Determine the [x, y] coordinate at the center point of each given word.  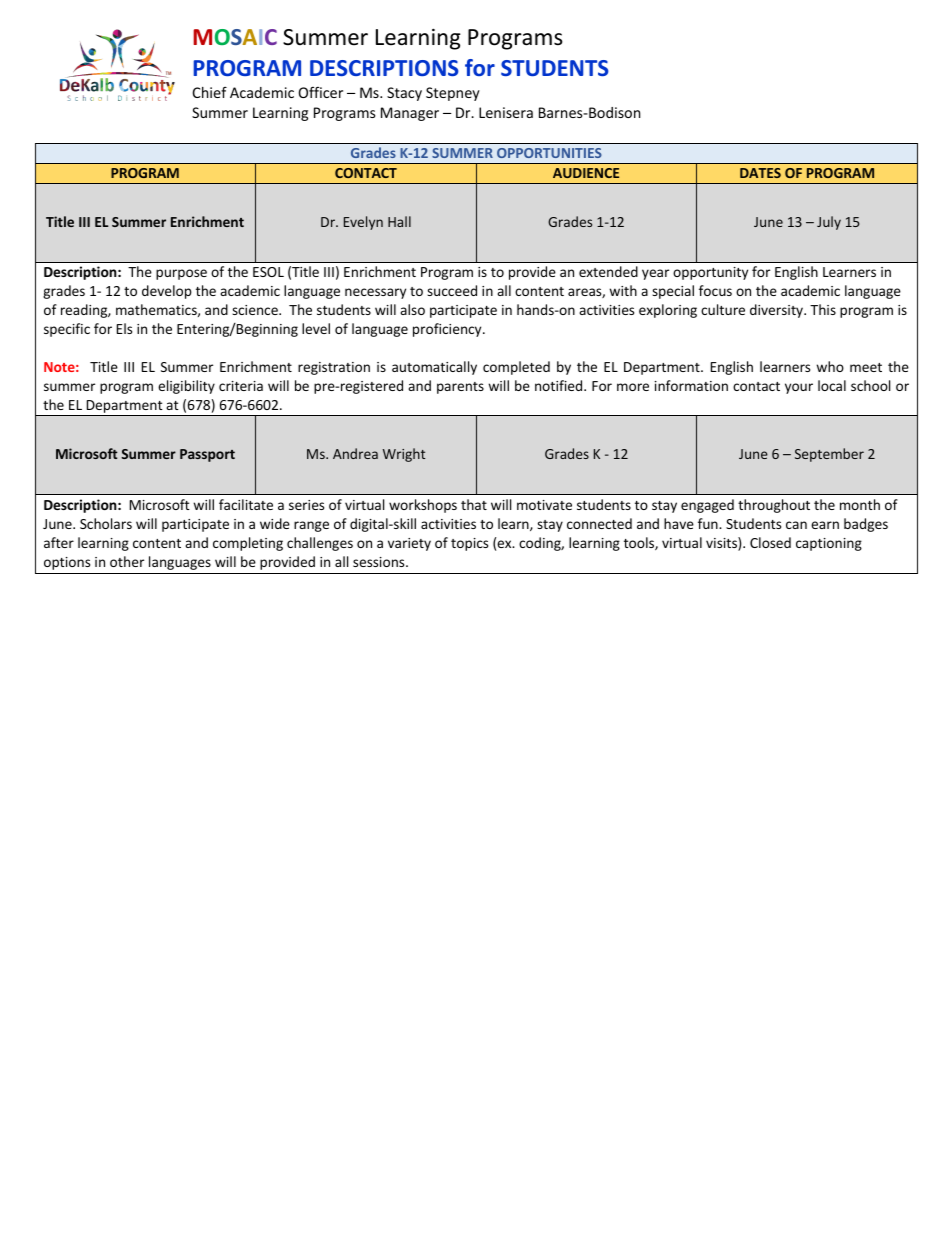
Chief [210, 92]
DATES [760, 173]
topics [469, 544]
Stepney [453, 94]
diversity [778, 311]
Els [124, 328]
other [127, 561]
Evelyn [363, 223]
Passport [207, 455]
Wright [404, 455]
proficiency [448, 330]
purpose [181, 274]
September [829, 455]
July [829, 223]
